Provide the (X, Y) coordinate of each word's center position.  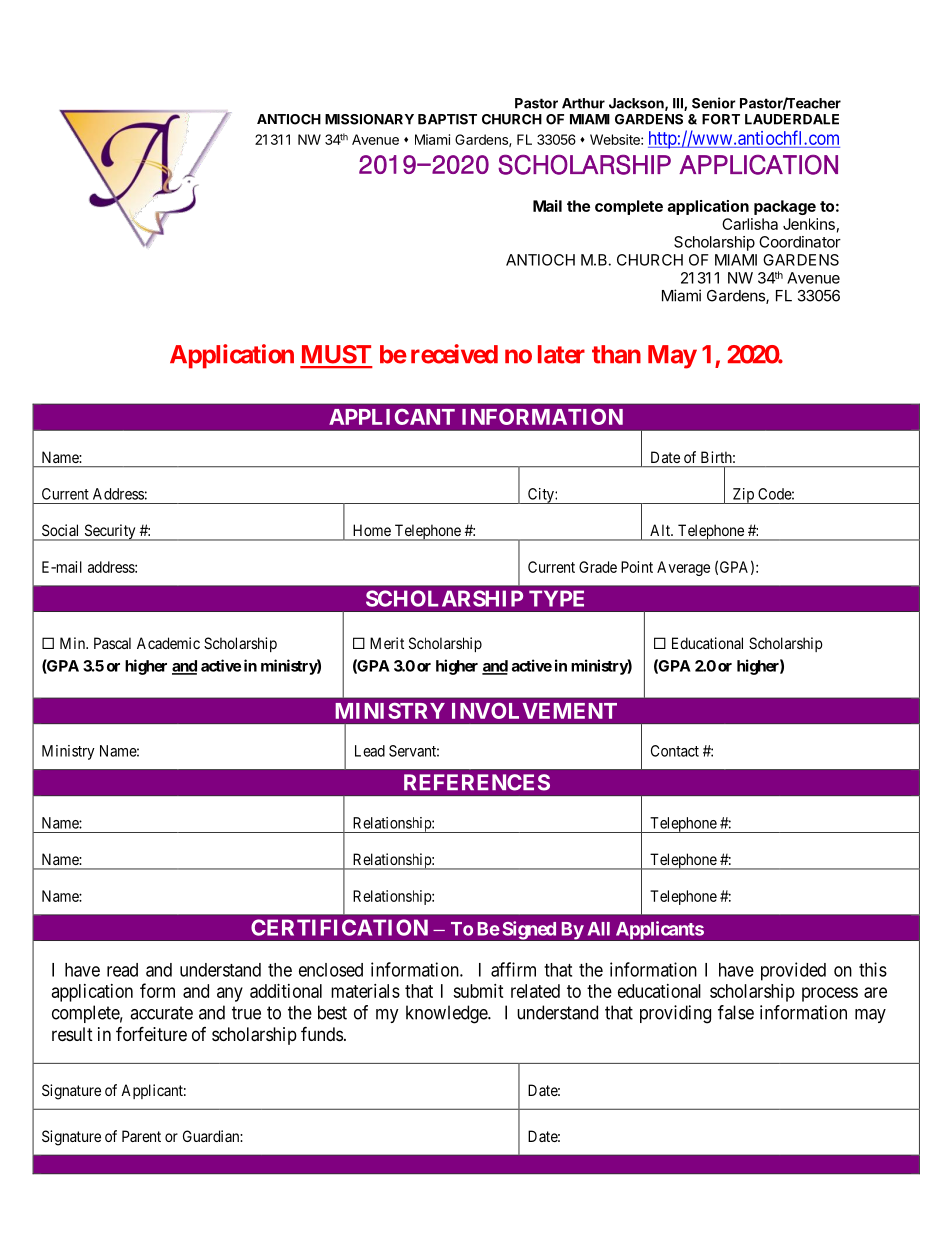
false (736, 1012)
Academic (168, 643)
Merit (387, 643)
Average (683, 568)
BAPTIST (447, 119)
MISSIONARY (369, 119)
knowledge (447, 1014)
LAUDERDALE (792, 119)
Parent (141, 1136)
